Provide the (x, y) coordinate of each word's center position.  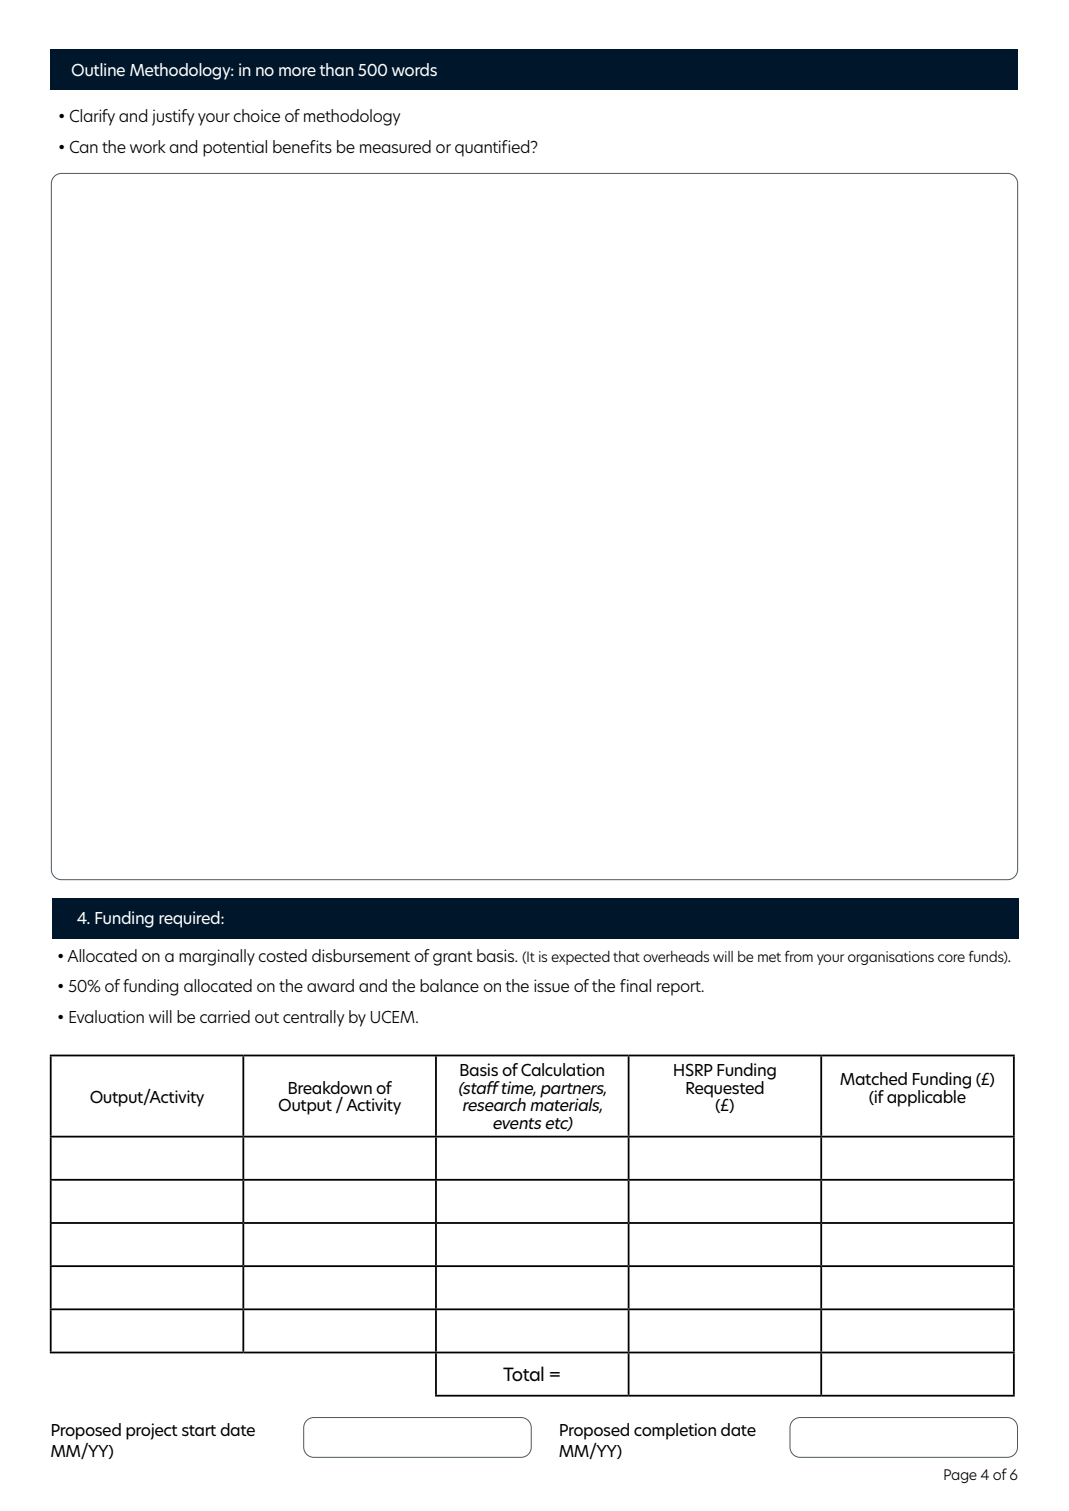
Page (960, 1476)
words (414, 69)
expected (580, 958)
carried (225, 1016)
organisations (891, 958)
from (799, 956)
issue (551, 985)
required (190, 919)
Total (523, 1373)
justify (173, 117)
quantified (493, 148)
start (199, 1430)
